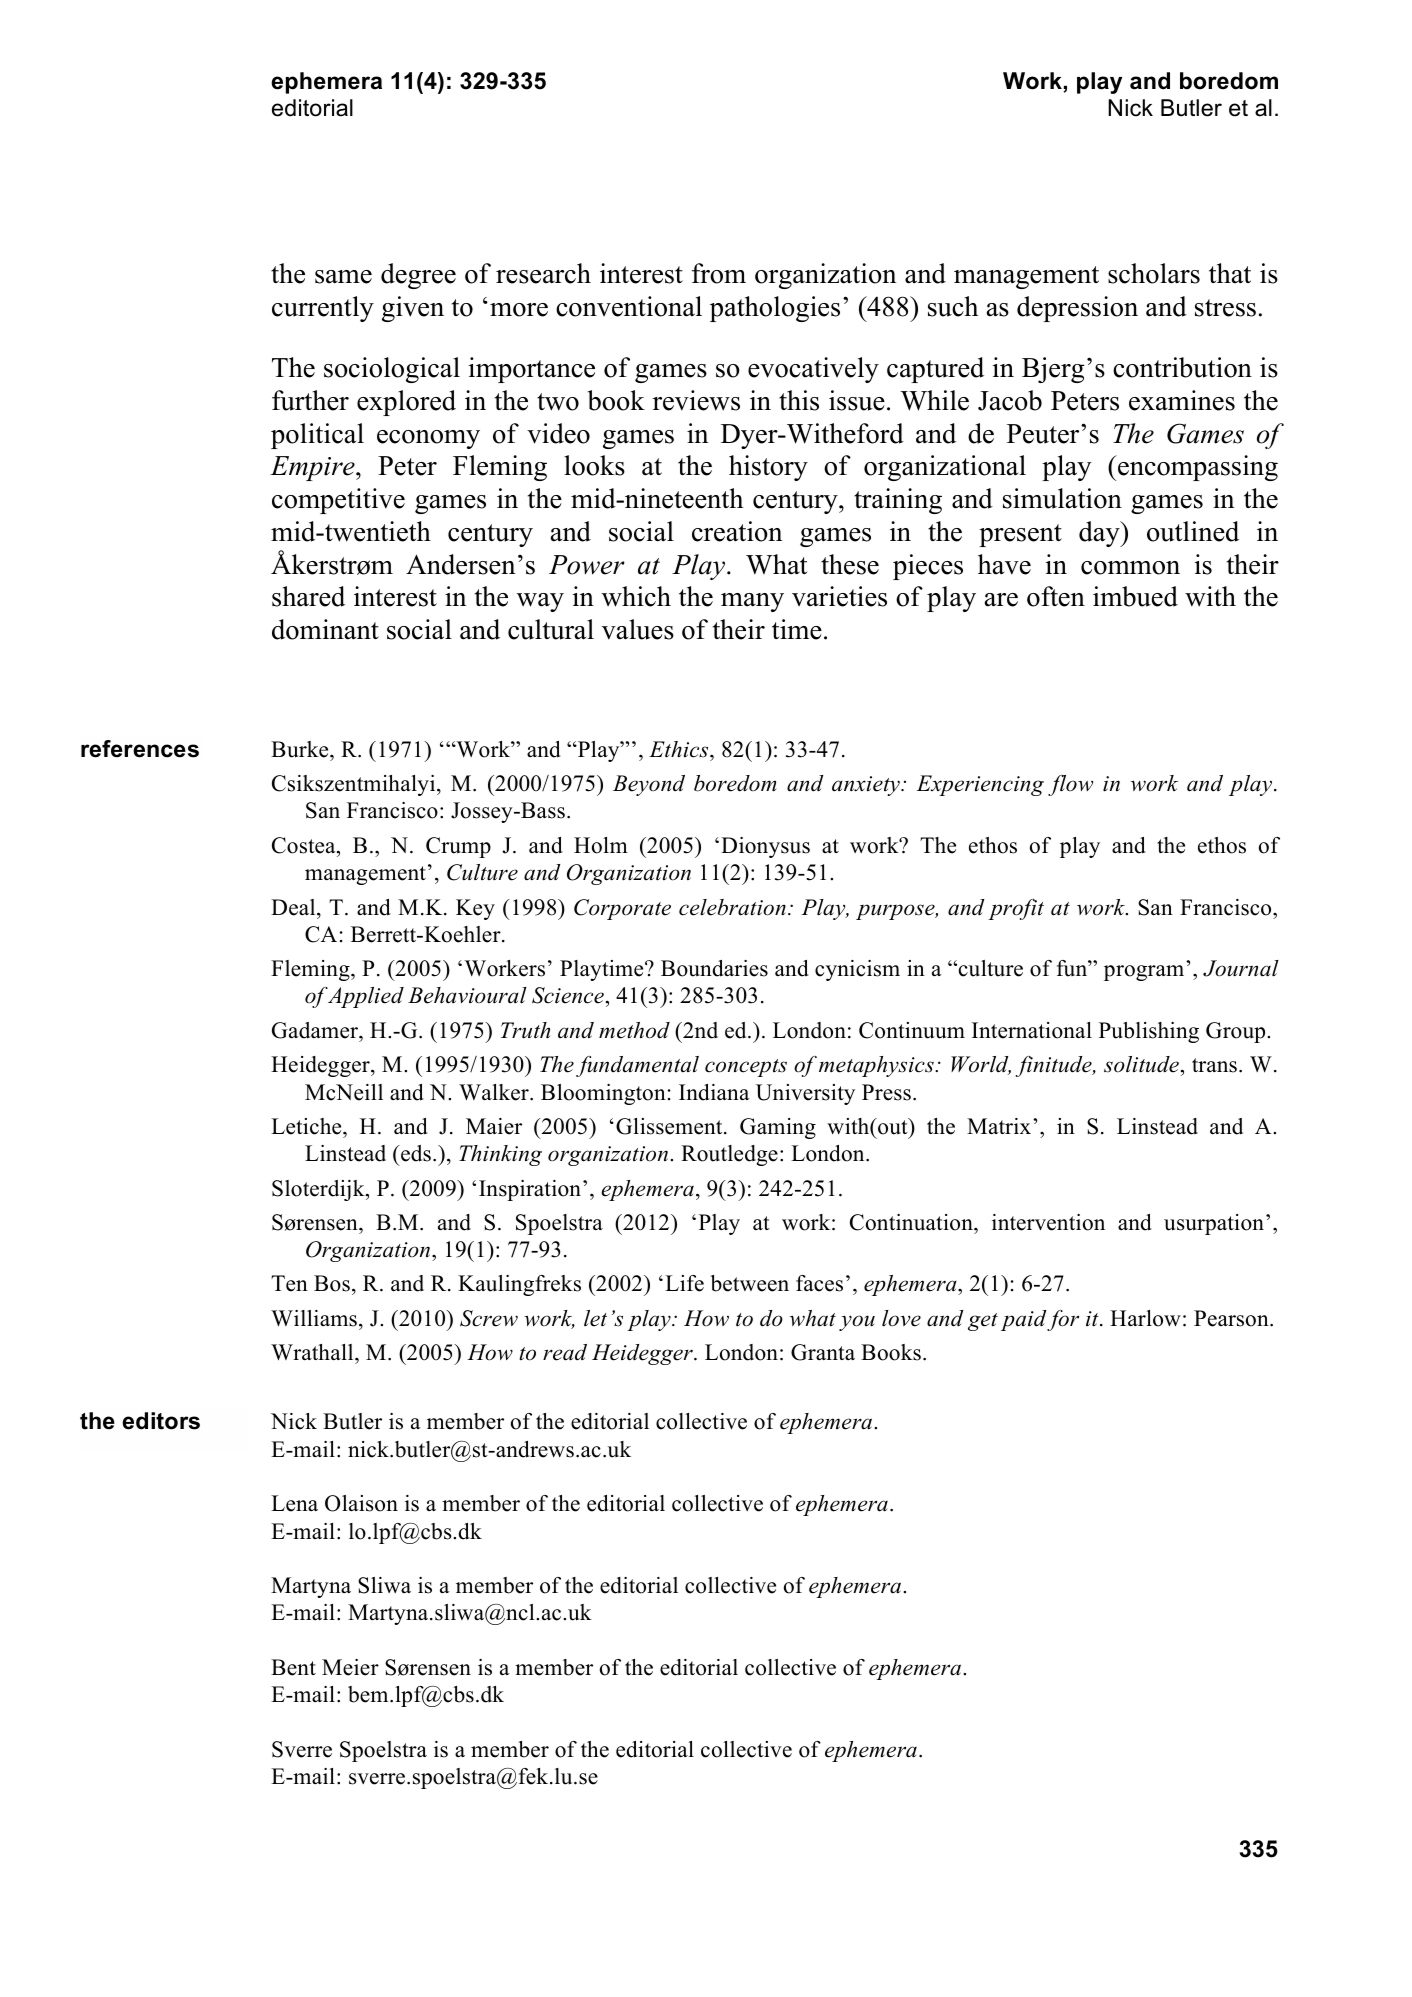 The image size is (1412, 1997). Describe the element at coordinates (1145, 1318) in the page. I see `Harlow` at that location.
